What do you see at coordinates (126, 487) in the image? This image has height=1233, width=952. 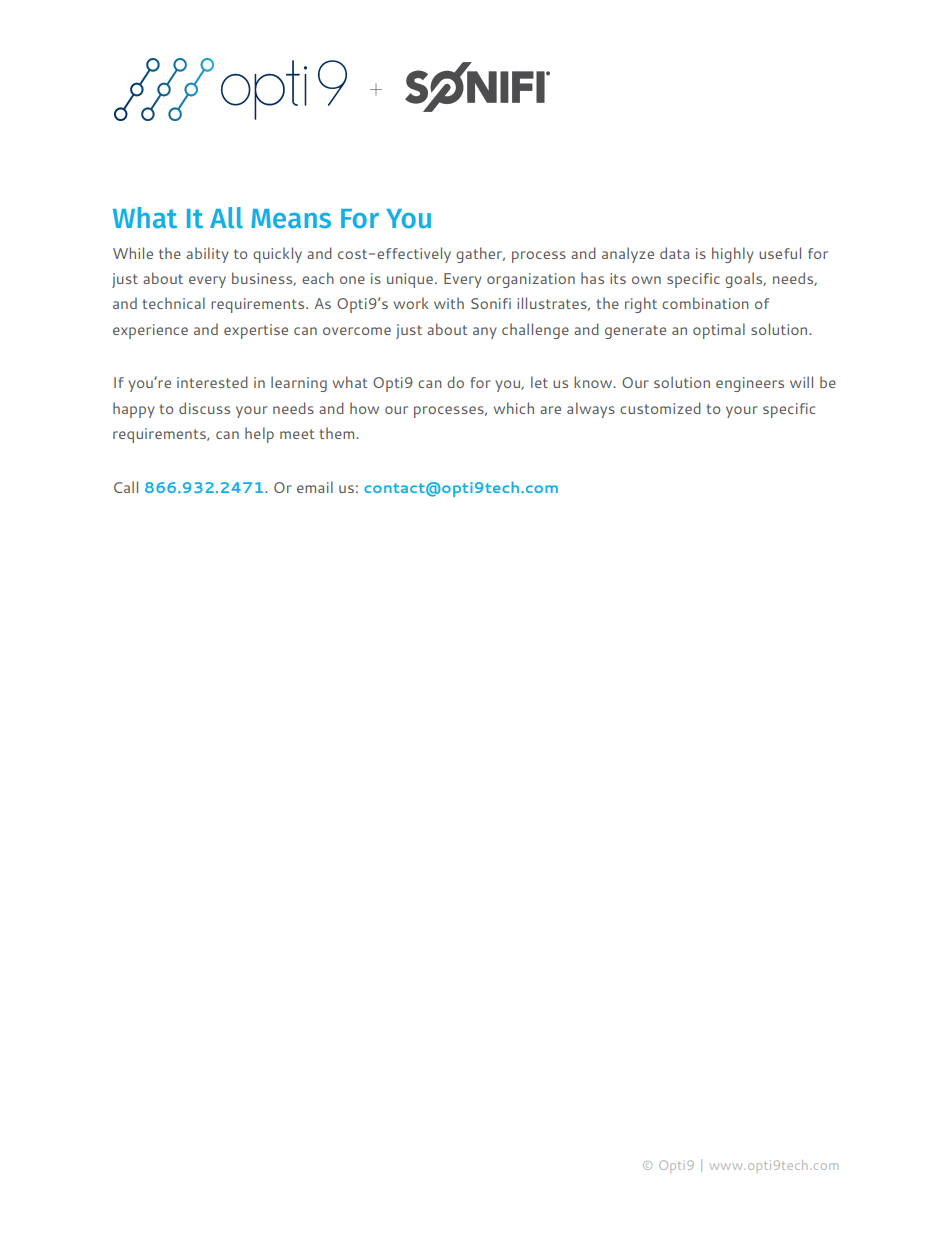 I see `Call` at bounding box center [126, 487].
